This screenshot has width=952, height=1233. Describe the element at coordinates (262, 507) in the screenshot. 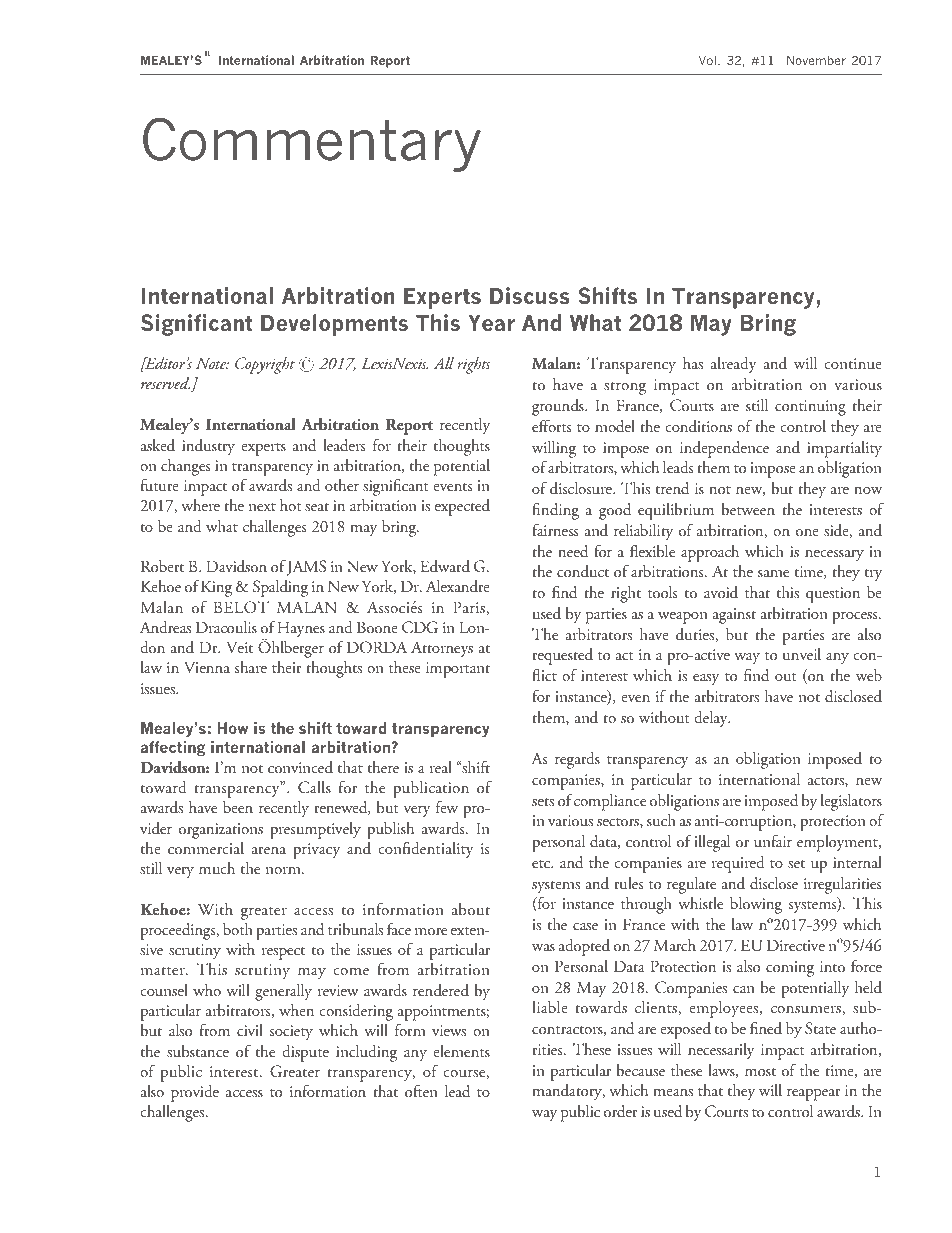

I see `next` at that location.
